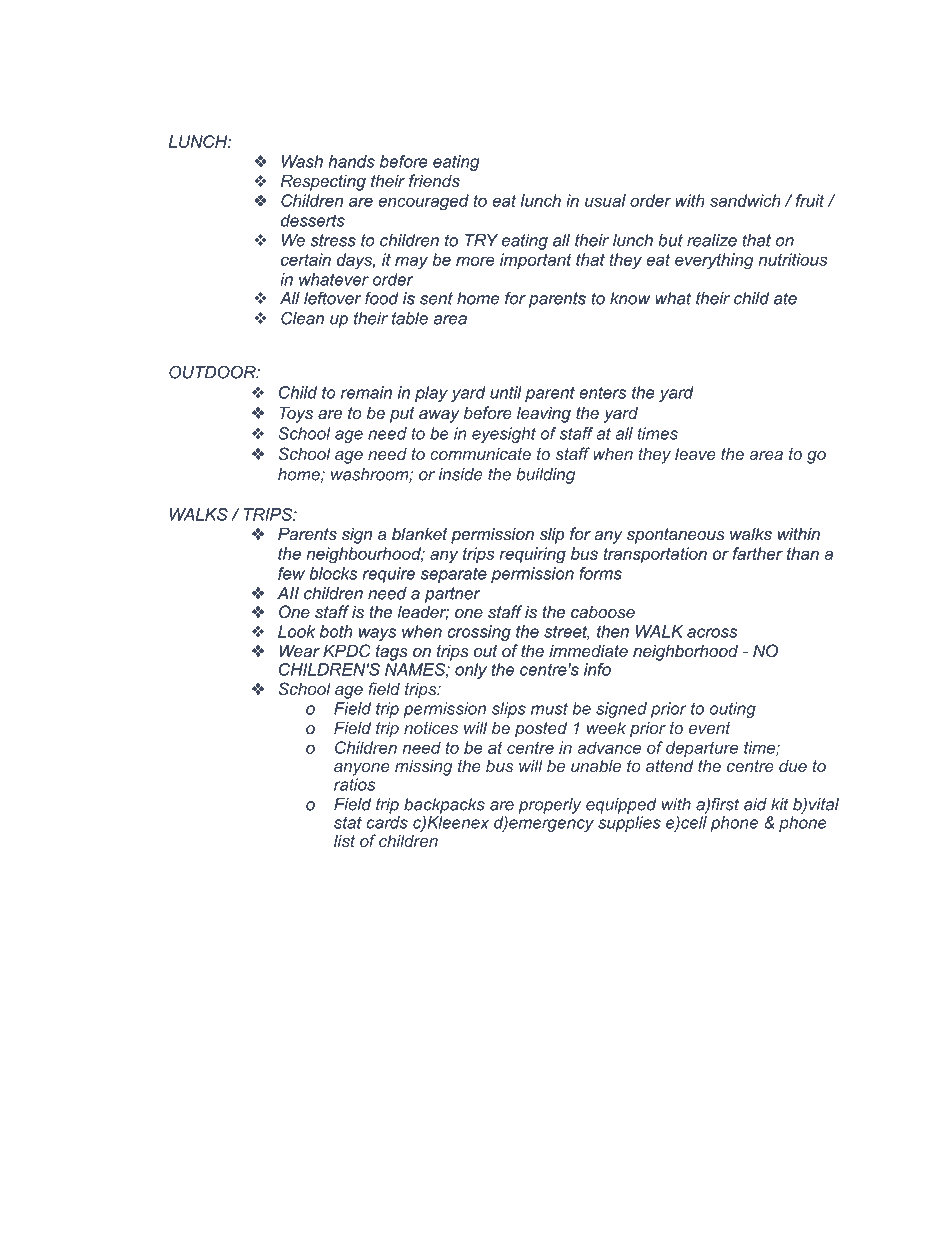 This screenshot has height=1233, width=952. I want to click on Clean, so click(302, 318).
